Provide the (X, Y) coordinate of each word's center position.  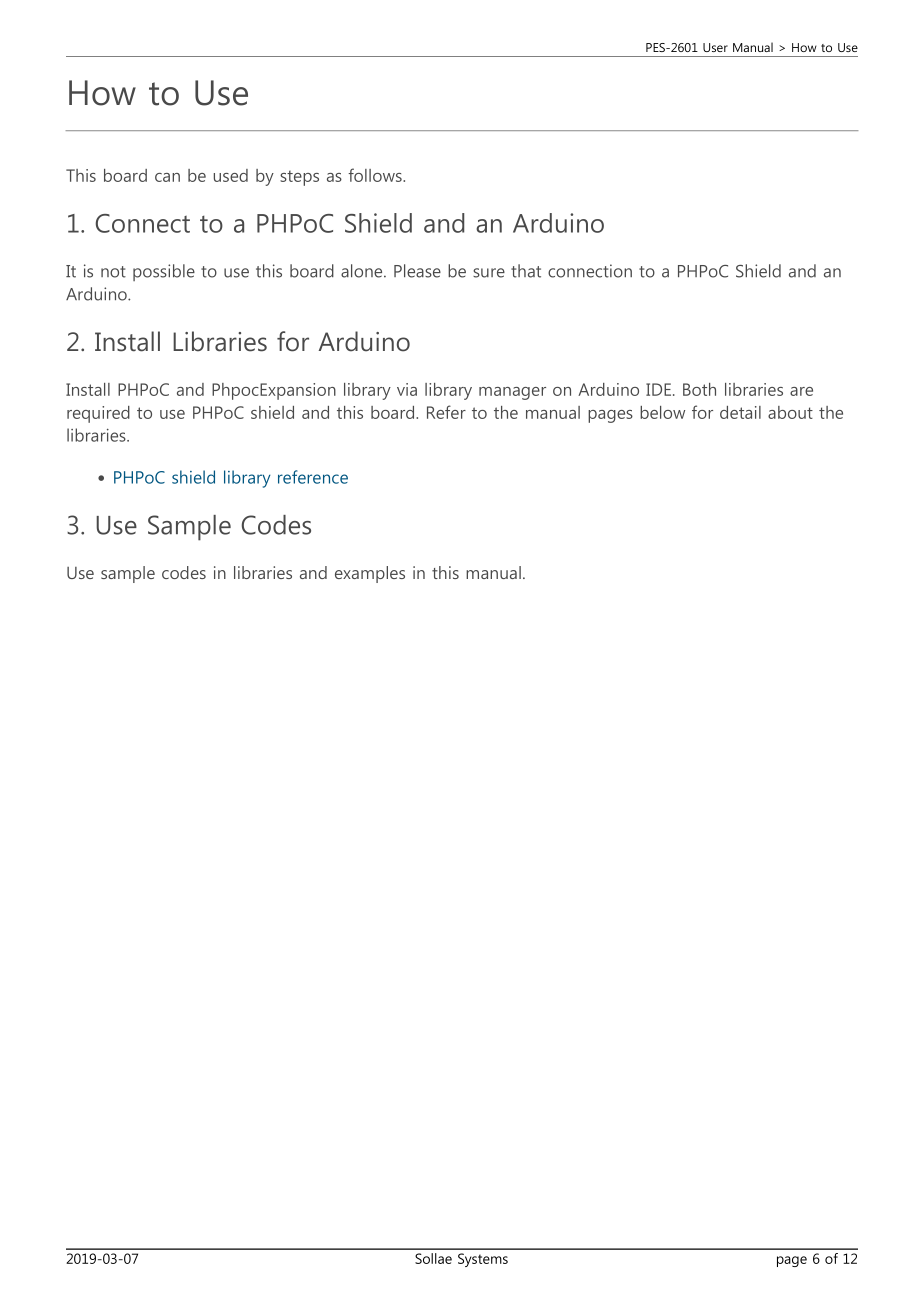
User (715, 47)
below (662, 412)
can (167, 177)
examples (370, 574)
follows (376, 175)
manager (512, 393)
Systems (483, 1260)
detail (740, 412)
